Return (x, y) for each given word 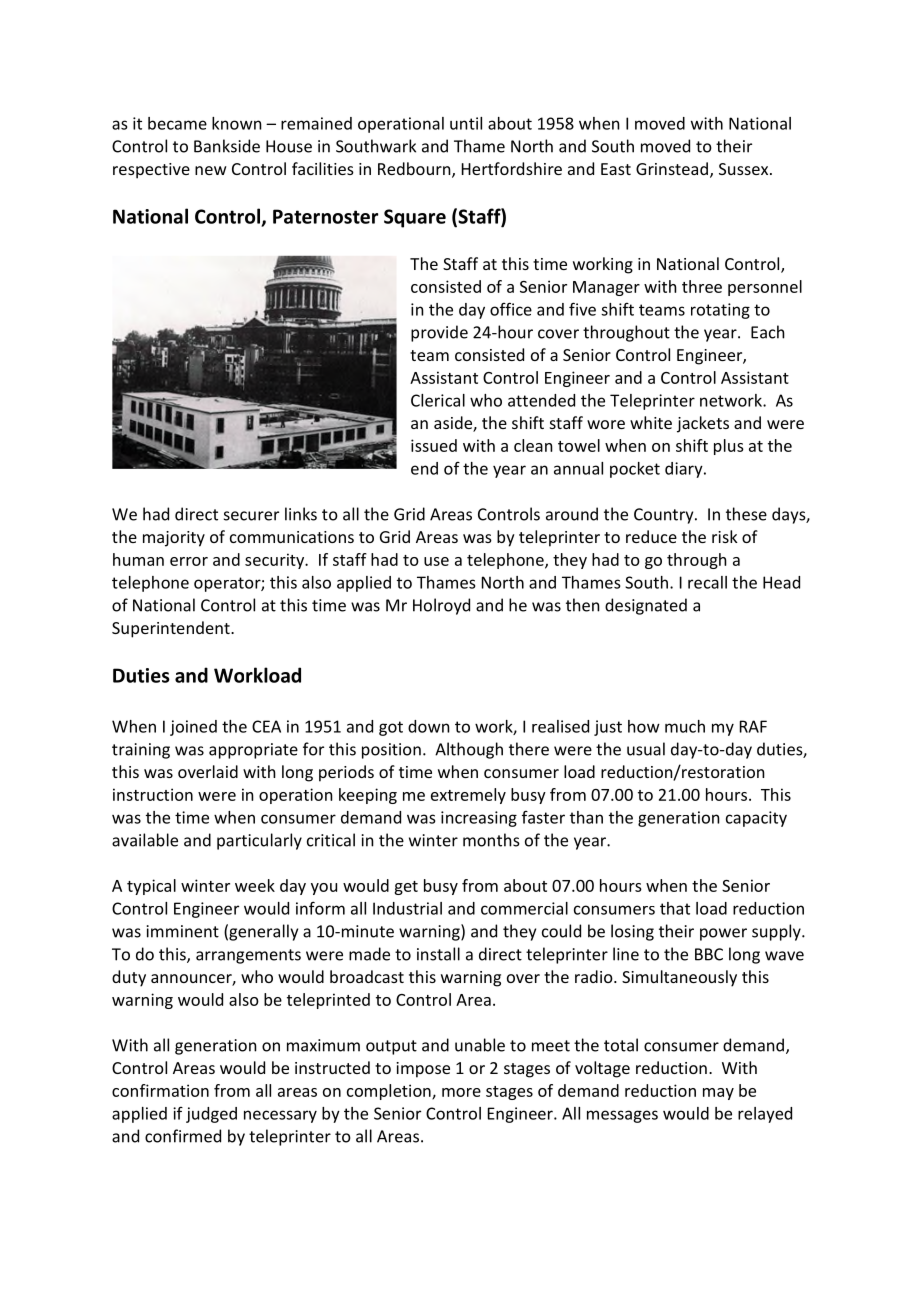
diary (685, 470)
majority (174, 539)
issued (434, 445)
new (211, 170)
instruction (153, 794)
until (466, 123)
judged (211, 1115)
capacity (756, 819)
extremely (468, 796)
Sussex (745, 169)
